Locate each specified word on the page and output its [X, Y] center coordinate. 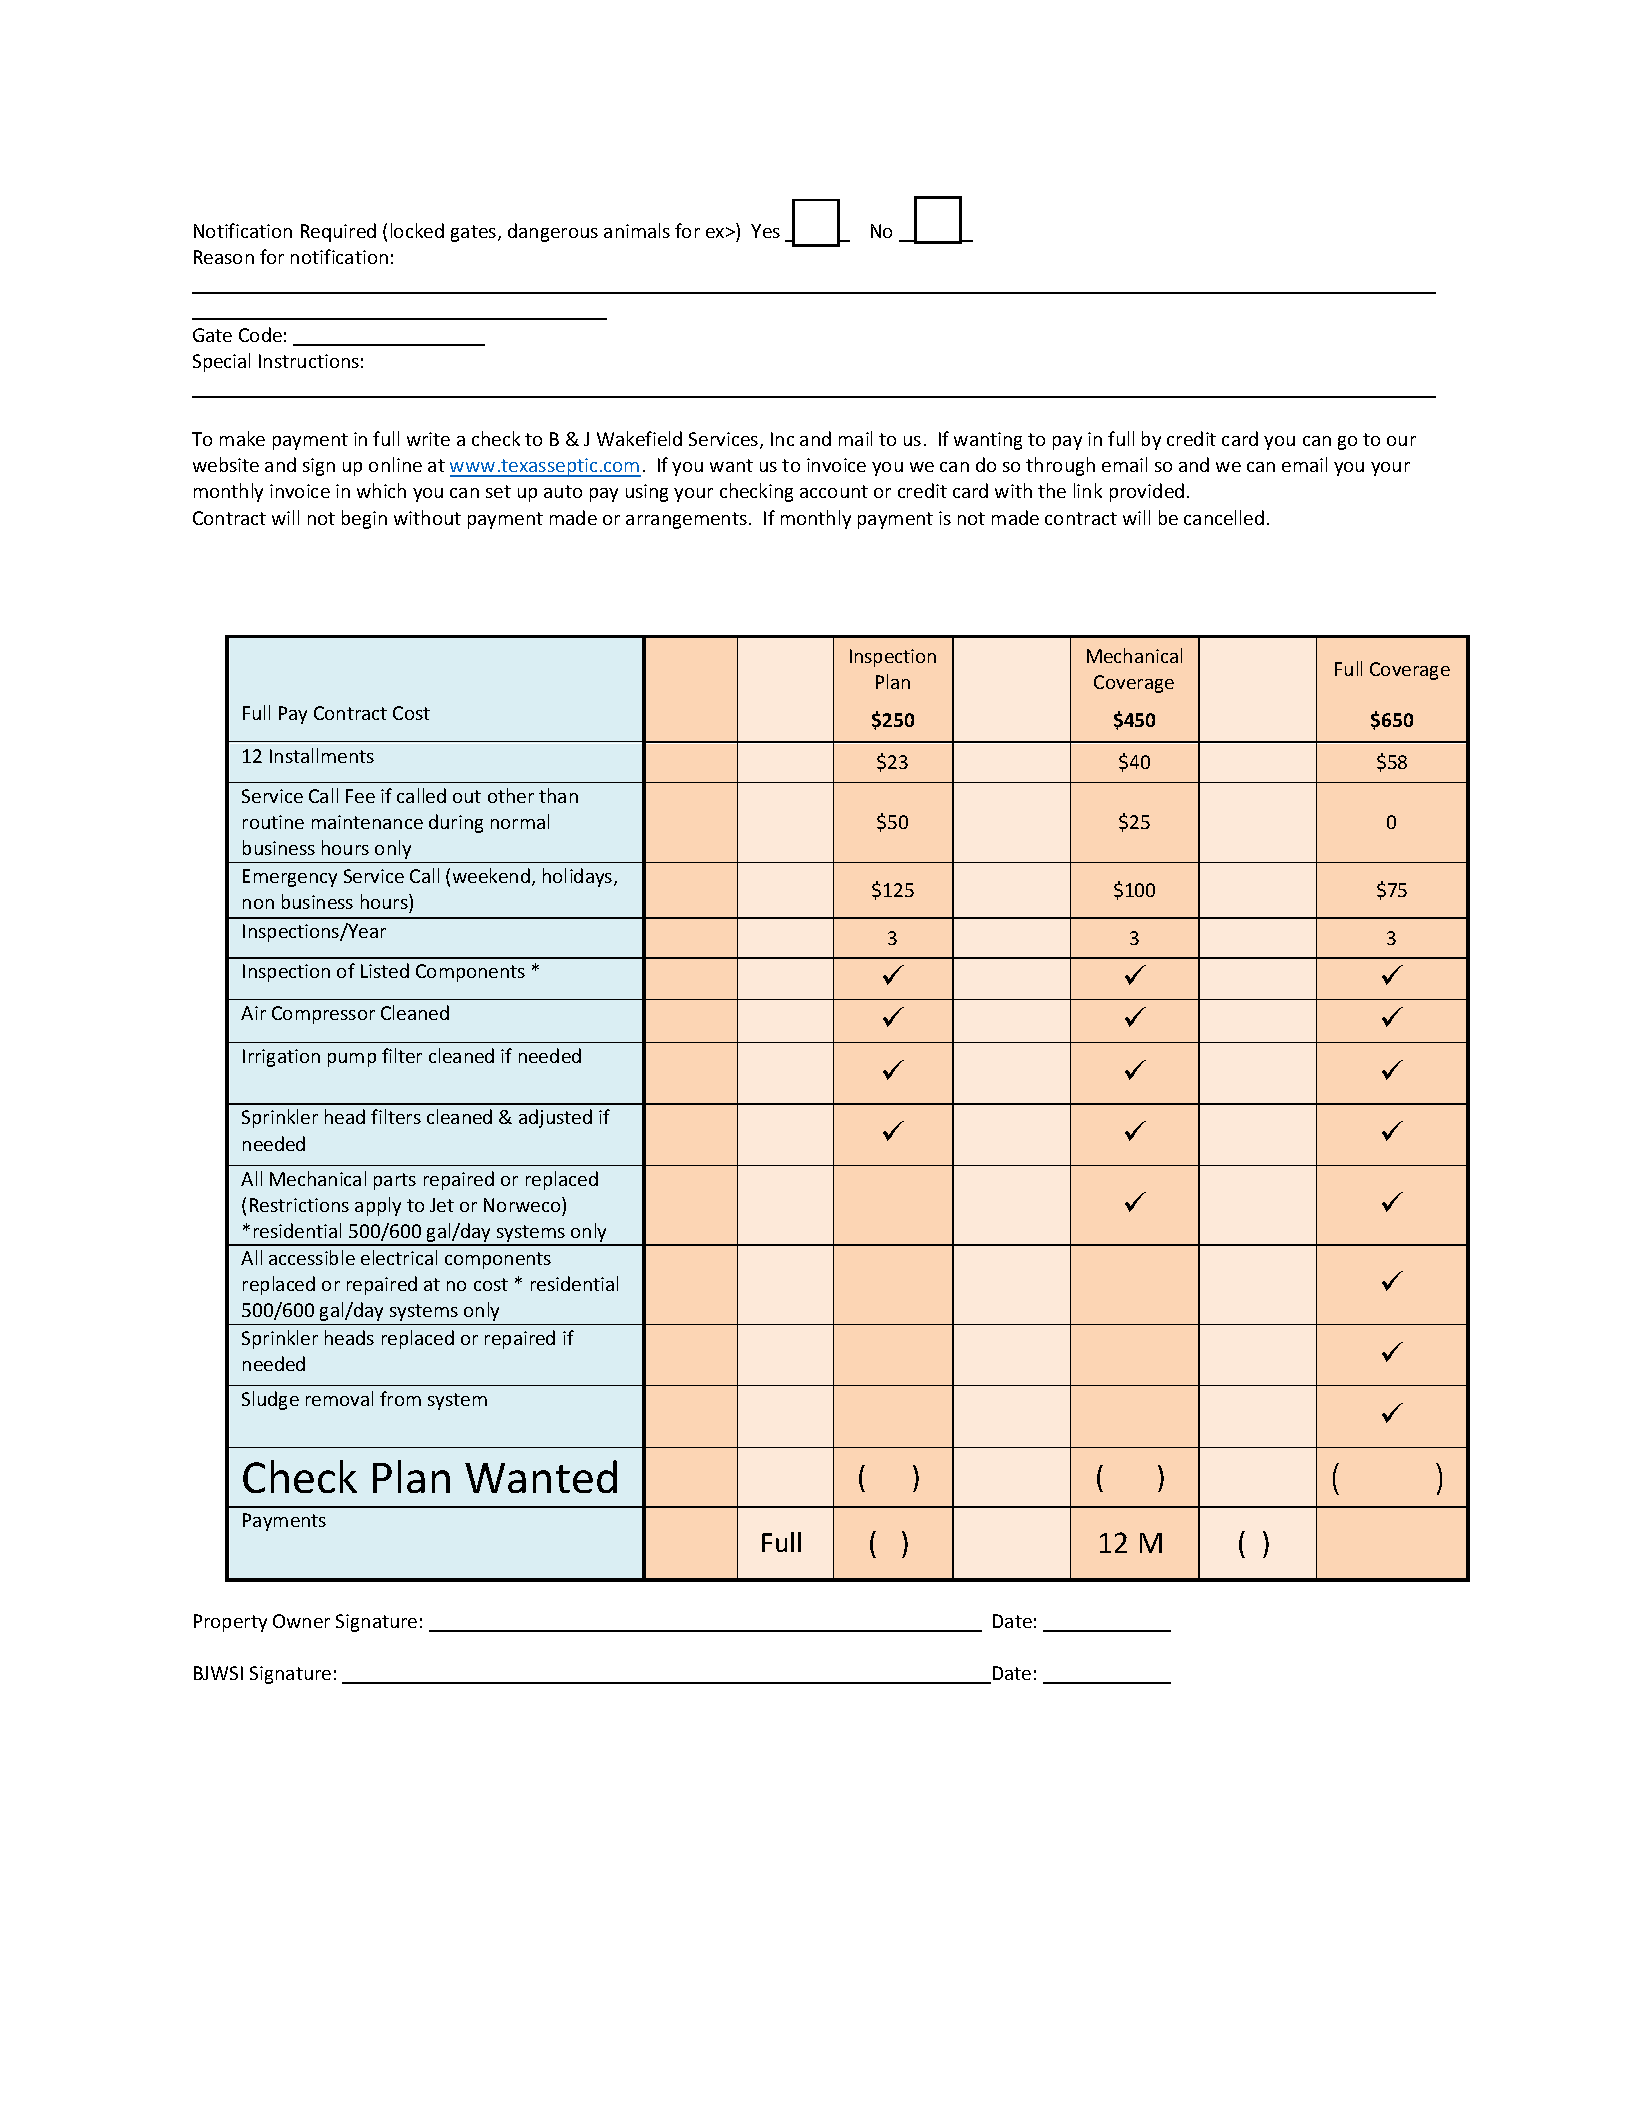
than [558, 795]
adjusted [555, 1118]
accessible [312, 1257]
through [1060, 466]
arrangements [686, 520]
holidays [579, 877]
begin [364, 519]
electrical [399, 1257]
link [1088, 490]
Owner [301, 1621]
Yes [765, 231]
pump [352, 1060]
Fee [360, 796]
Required [338, 232]
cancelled [1224, 517]
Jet [442, 1205]
